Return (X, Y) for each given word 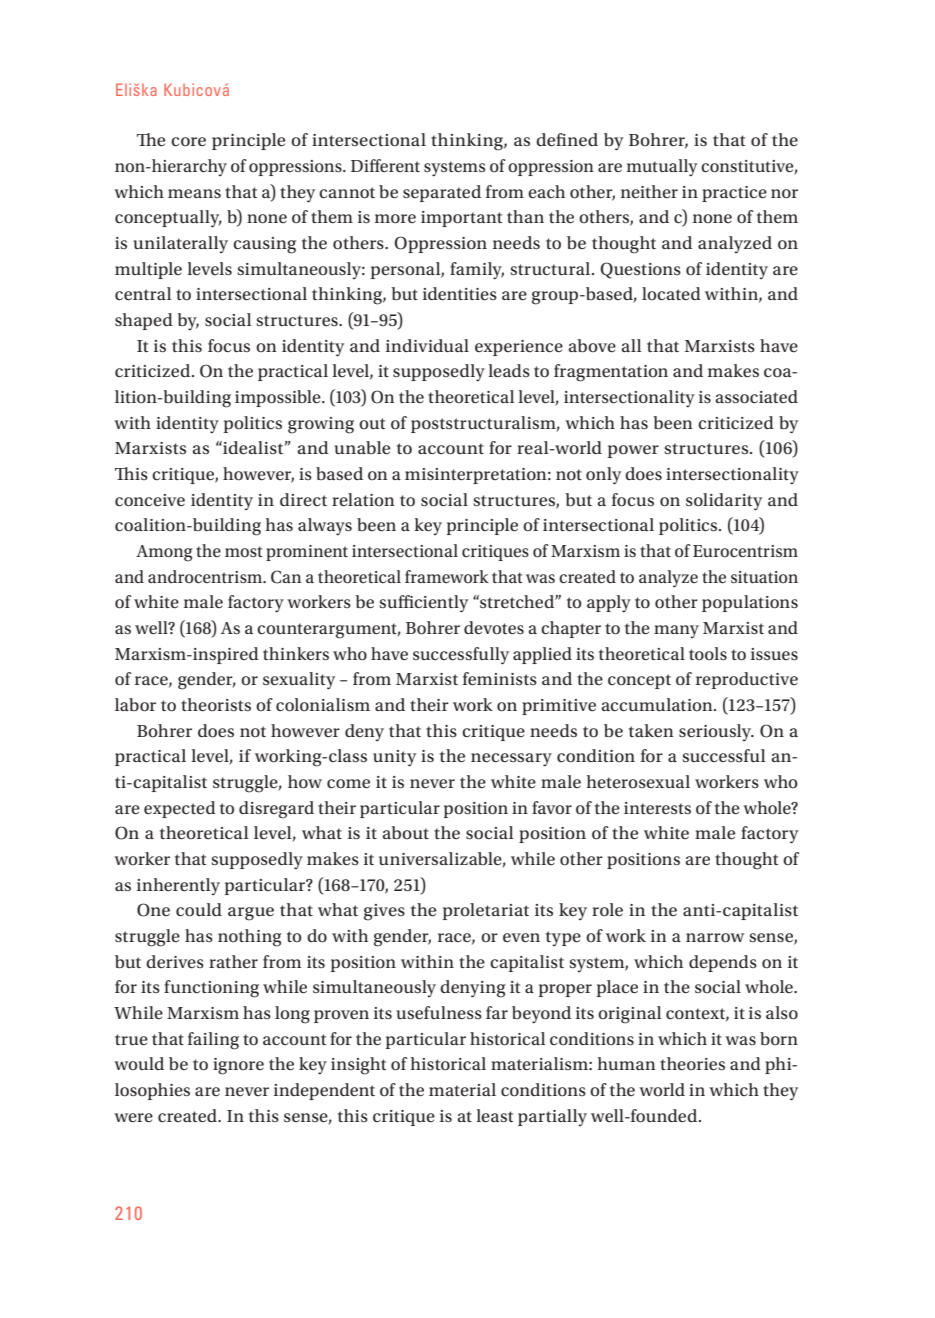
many (676, 631)
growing (321, 425)
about (405, 833)
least (494, 1115)
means (194, 194)
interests (657, 808)
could (199, 910)
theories (692, 1064)
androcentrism (206, 576)
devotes (494, 627)
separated (442, 193)
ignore (238, 1066)
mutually (662, 168)
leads (509, 370)
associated (756, 397)
